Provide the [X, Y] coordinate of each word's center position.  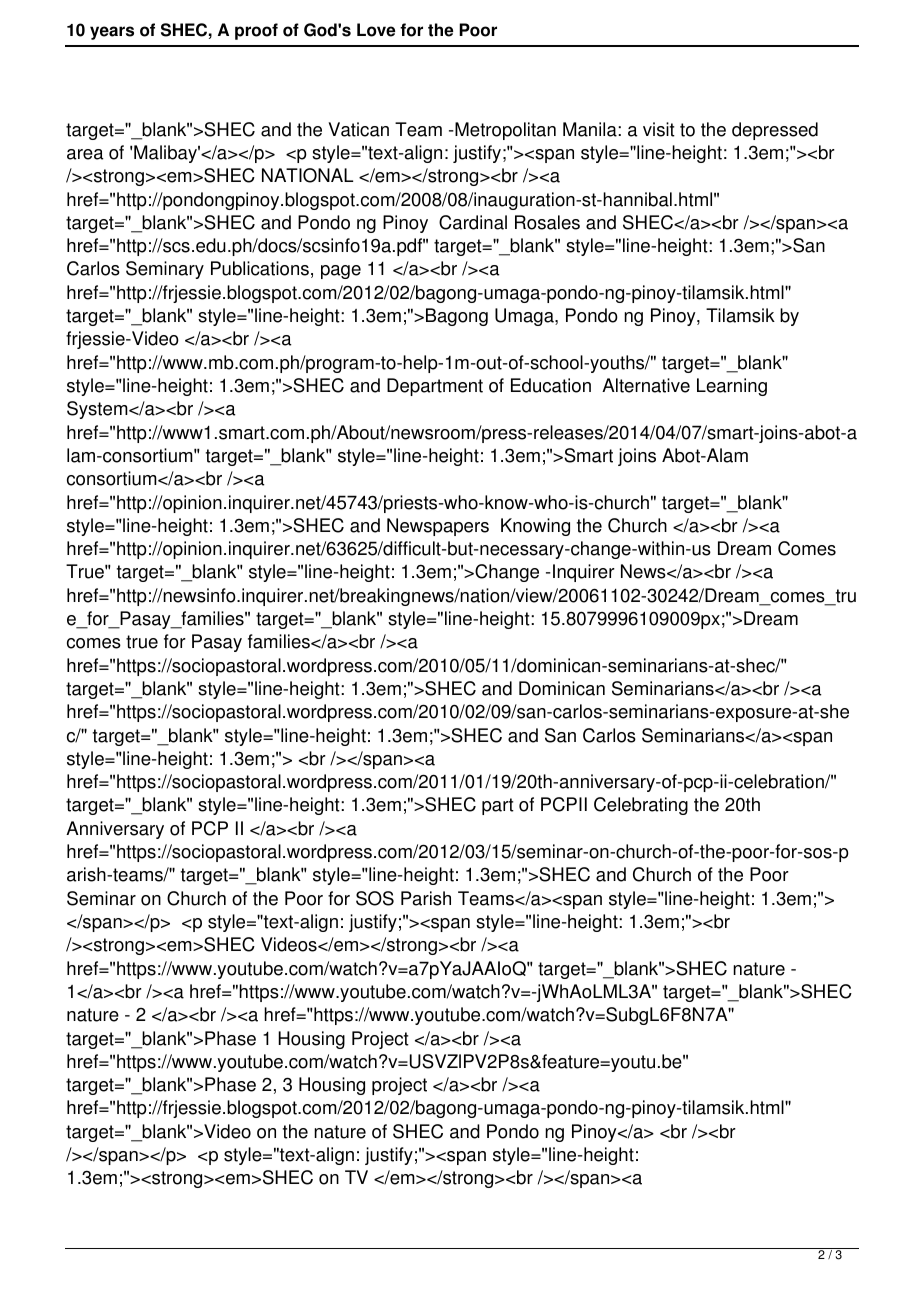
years [112, 33]
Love [376, 30]
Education [551, 385]
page [341, 272]
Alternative [646, 385]
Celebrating [641, 806]
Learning [732, 387]
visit [659, 129]
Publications [260, 268]
